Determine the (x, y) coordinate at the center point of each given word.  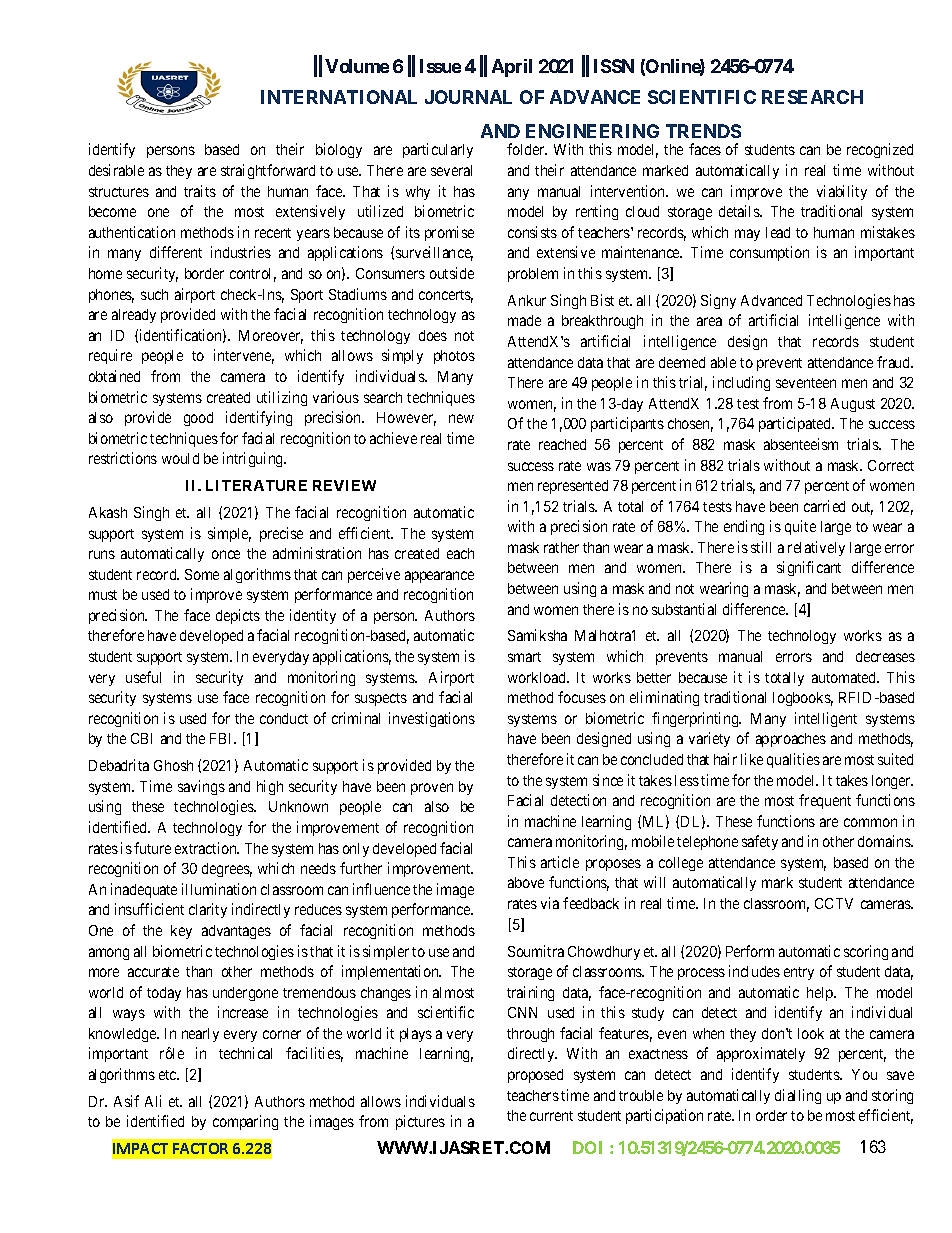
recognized (880, 150)
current (551, 1116)
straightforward (268, 171)
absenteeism (801, 444)
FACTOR (200, 1148)
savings (201, 787)
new (461, 418)
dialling (798, 1096)
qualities (793, 760)
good (198, 419)
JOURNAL (468, 97)
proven (432, 789)
